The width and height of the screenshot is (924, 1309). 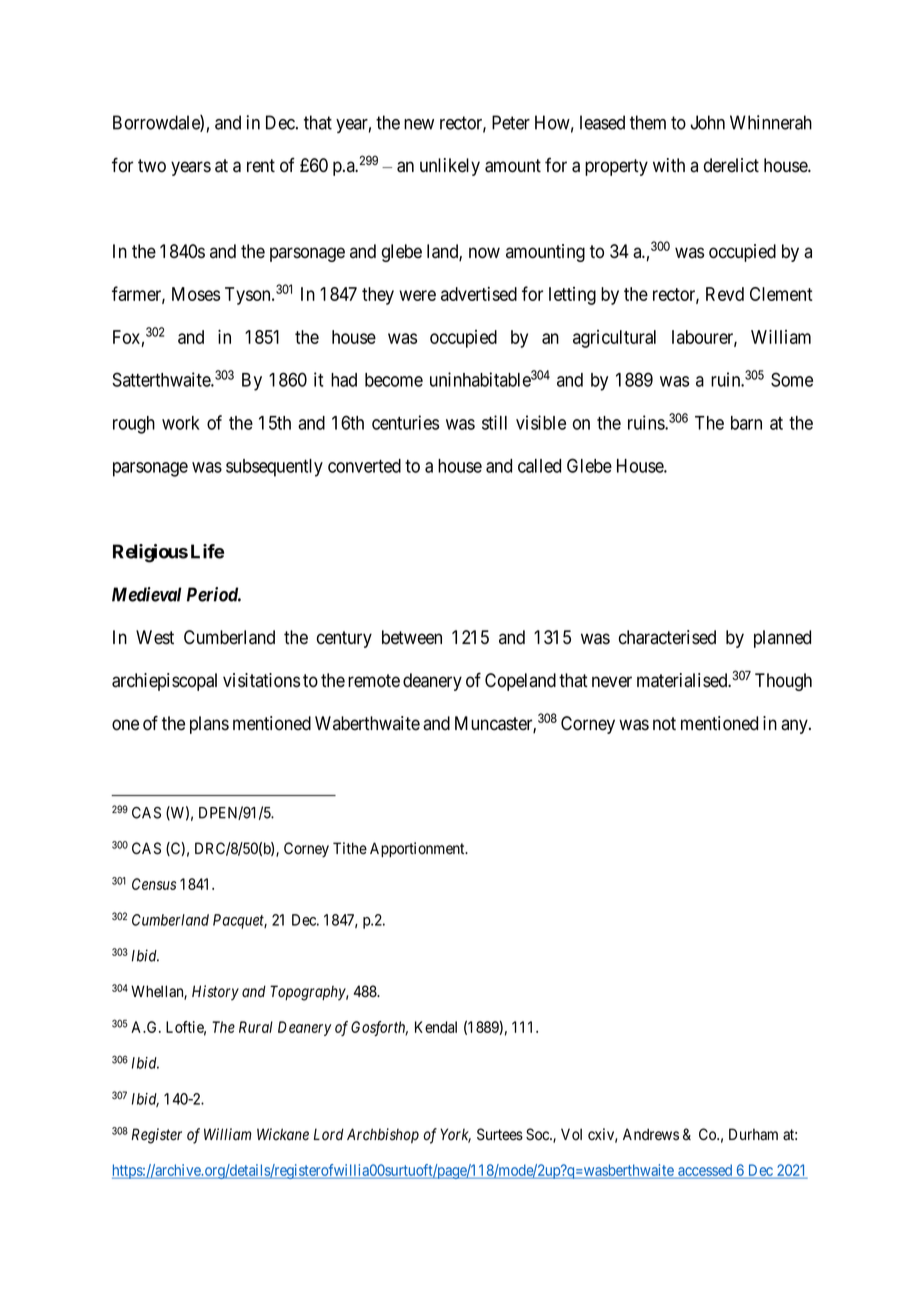 What do you see at coordinates (450, 167) in the screenshot?
I see `unlikely` at bounding box center [450, 167].
